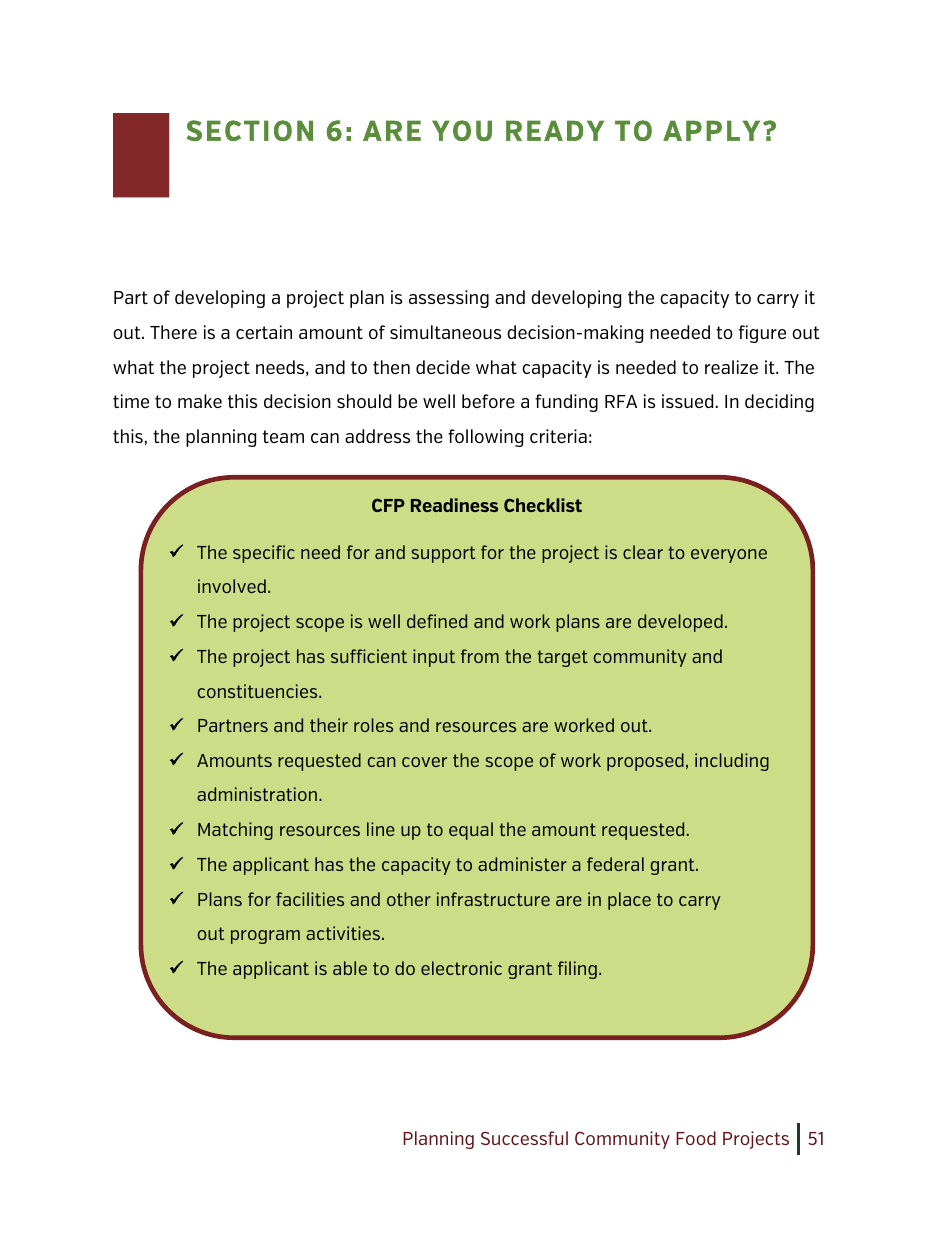 Image resolution: width=952 pixels, height=1233 pixels. Describe the element at coordinates (731, 367) in the image. I see `realize` at that location.
